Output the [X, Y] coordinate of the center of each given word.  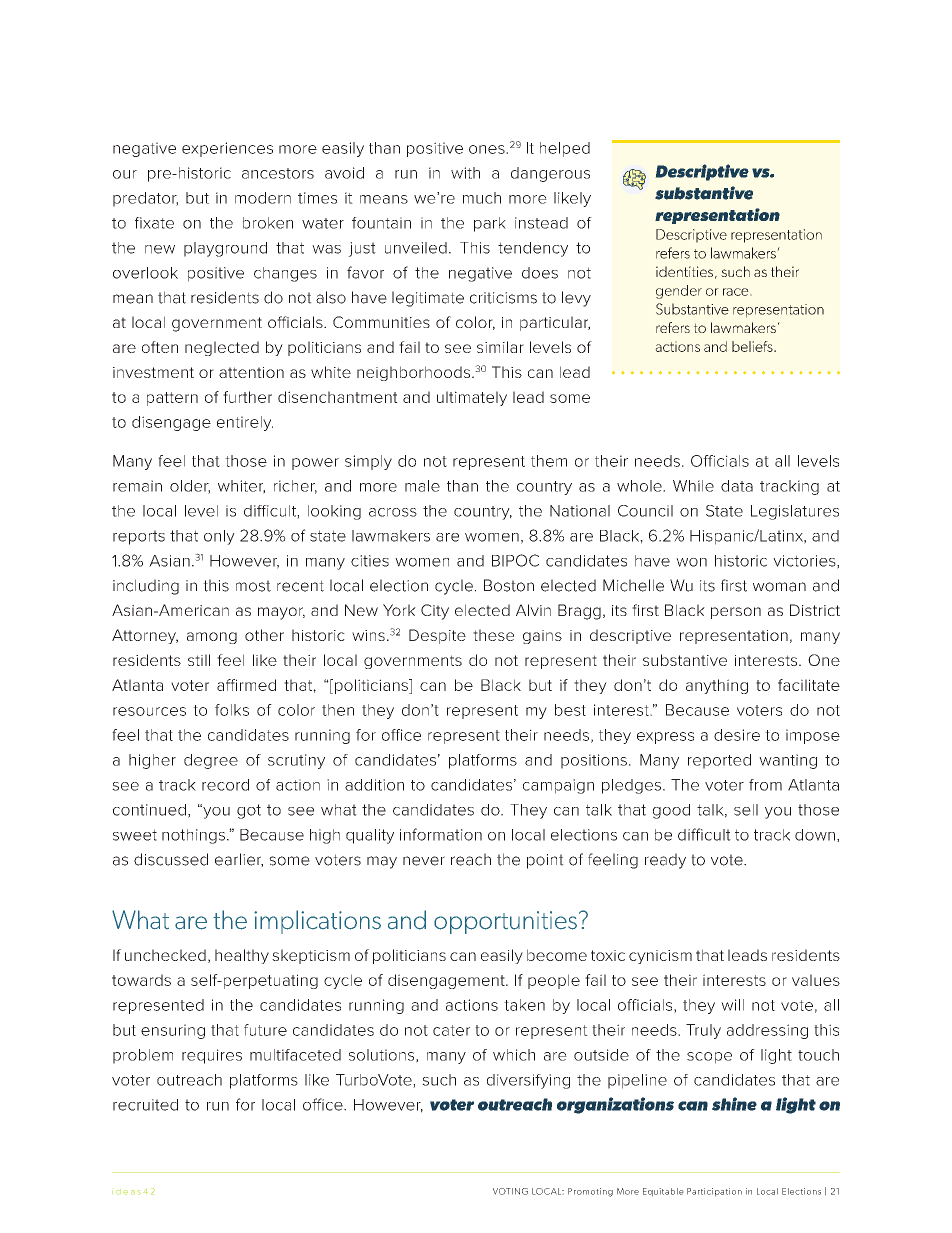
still [199, 660]
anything [717, 686]
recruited [145, 1105]
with [465, 173]
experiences [227, 149]
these [493, 635]
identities [684, 271]
